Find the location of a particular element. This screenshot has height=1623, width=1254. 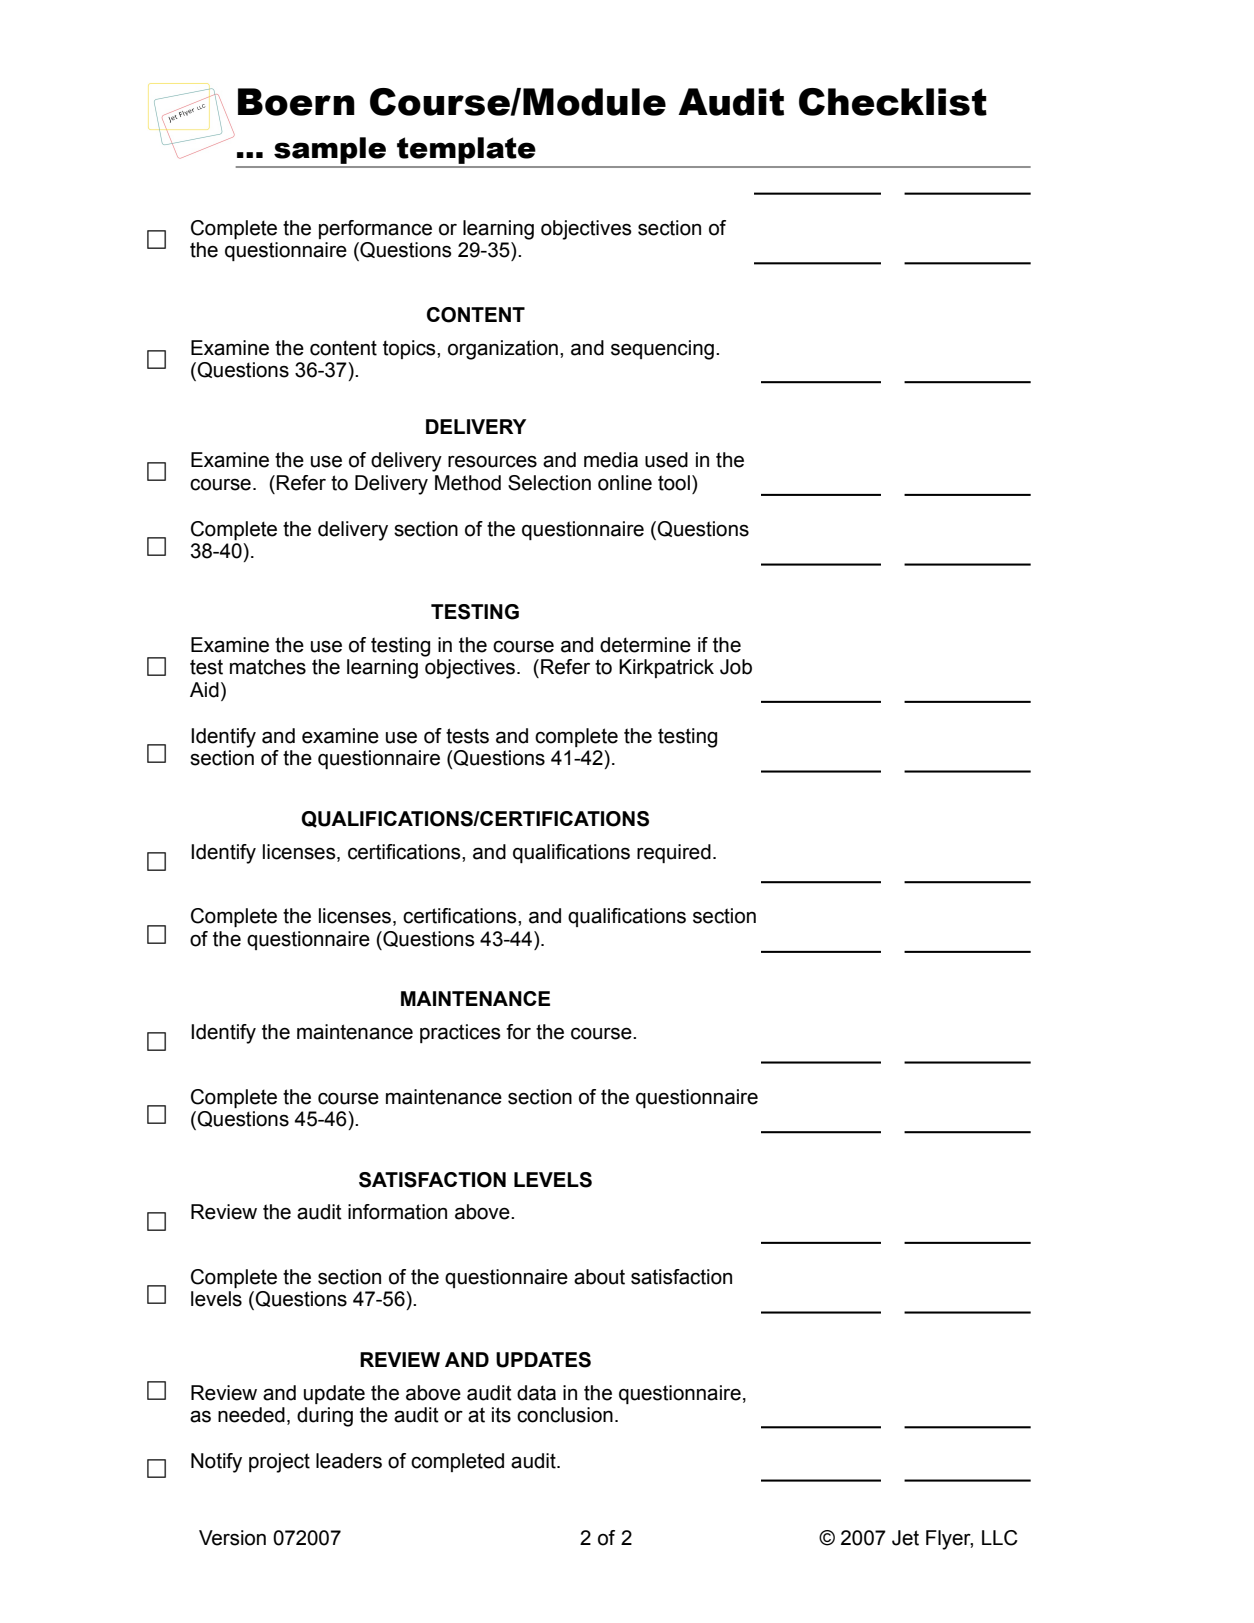

sequencing is located at coordinates (662, 350).
